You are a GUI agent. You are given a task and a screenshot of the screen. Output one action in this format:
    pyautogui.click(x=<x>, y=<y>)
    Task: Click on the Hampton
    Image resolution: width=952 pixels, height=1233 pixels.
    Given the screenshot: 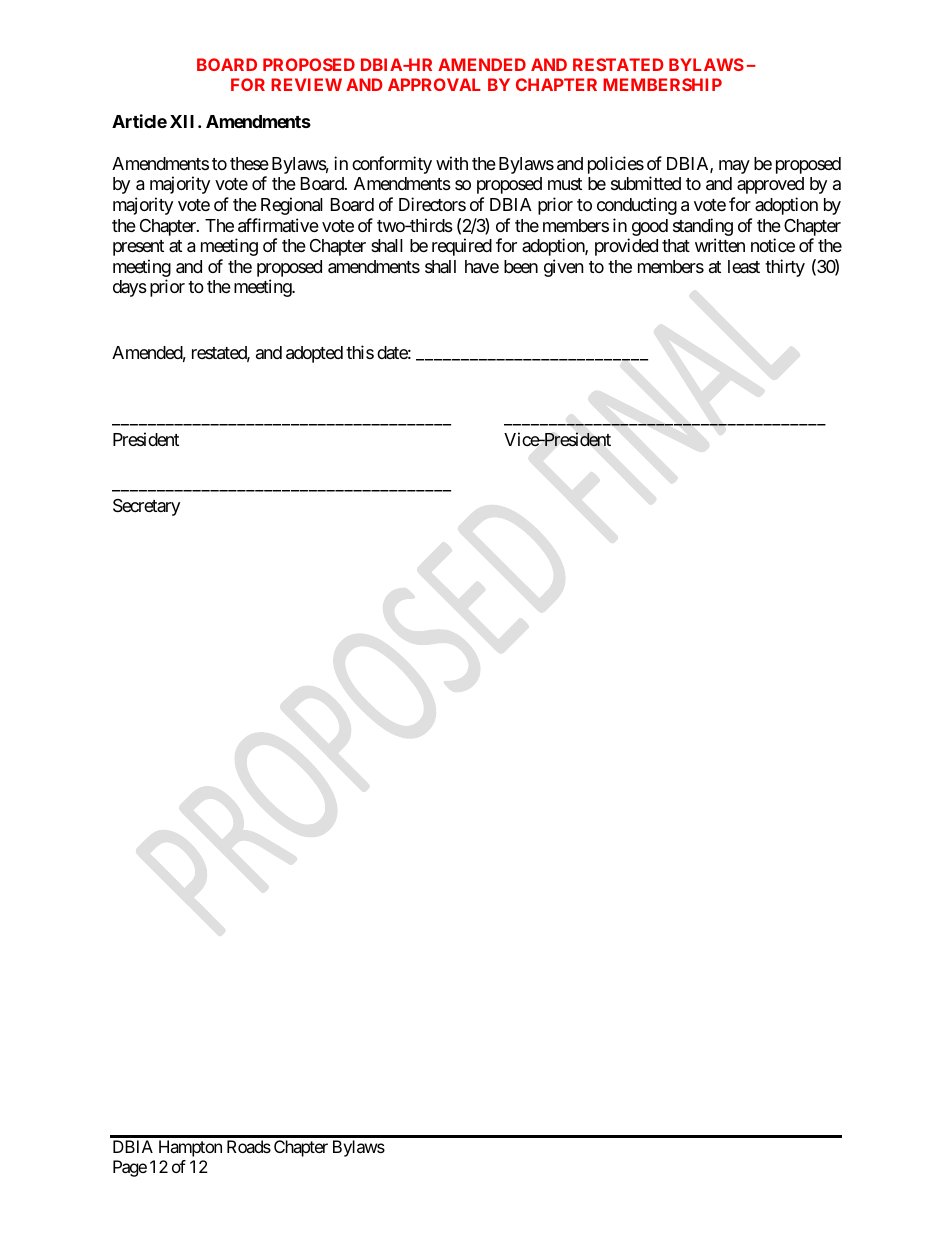 What is the action you would take?
    pyautogui.click(x=190, y=1148)
